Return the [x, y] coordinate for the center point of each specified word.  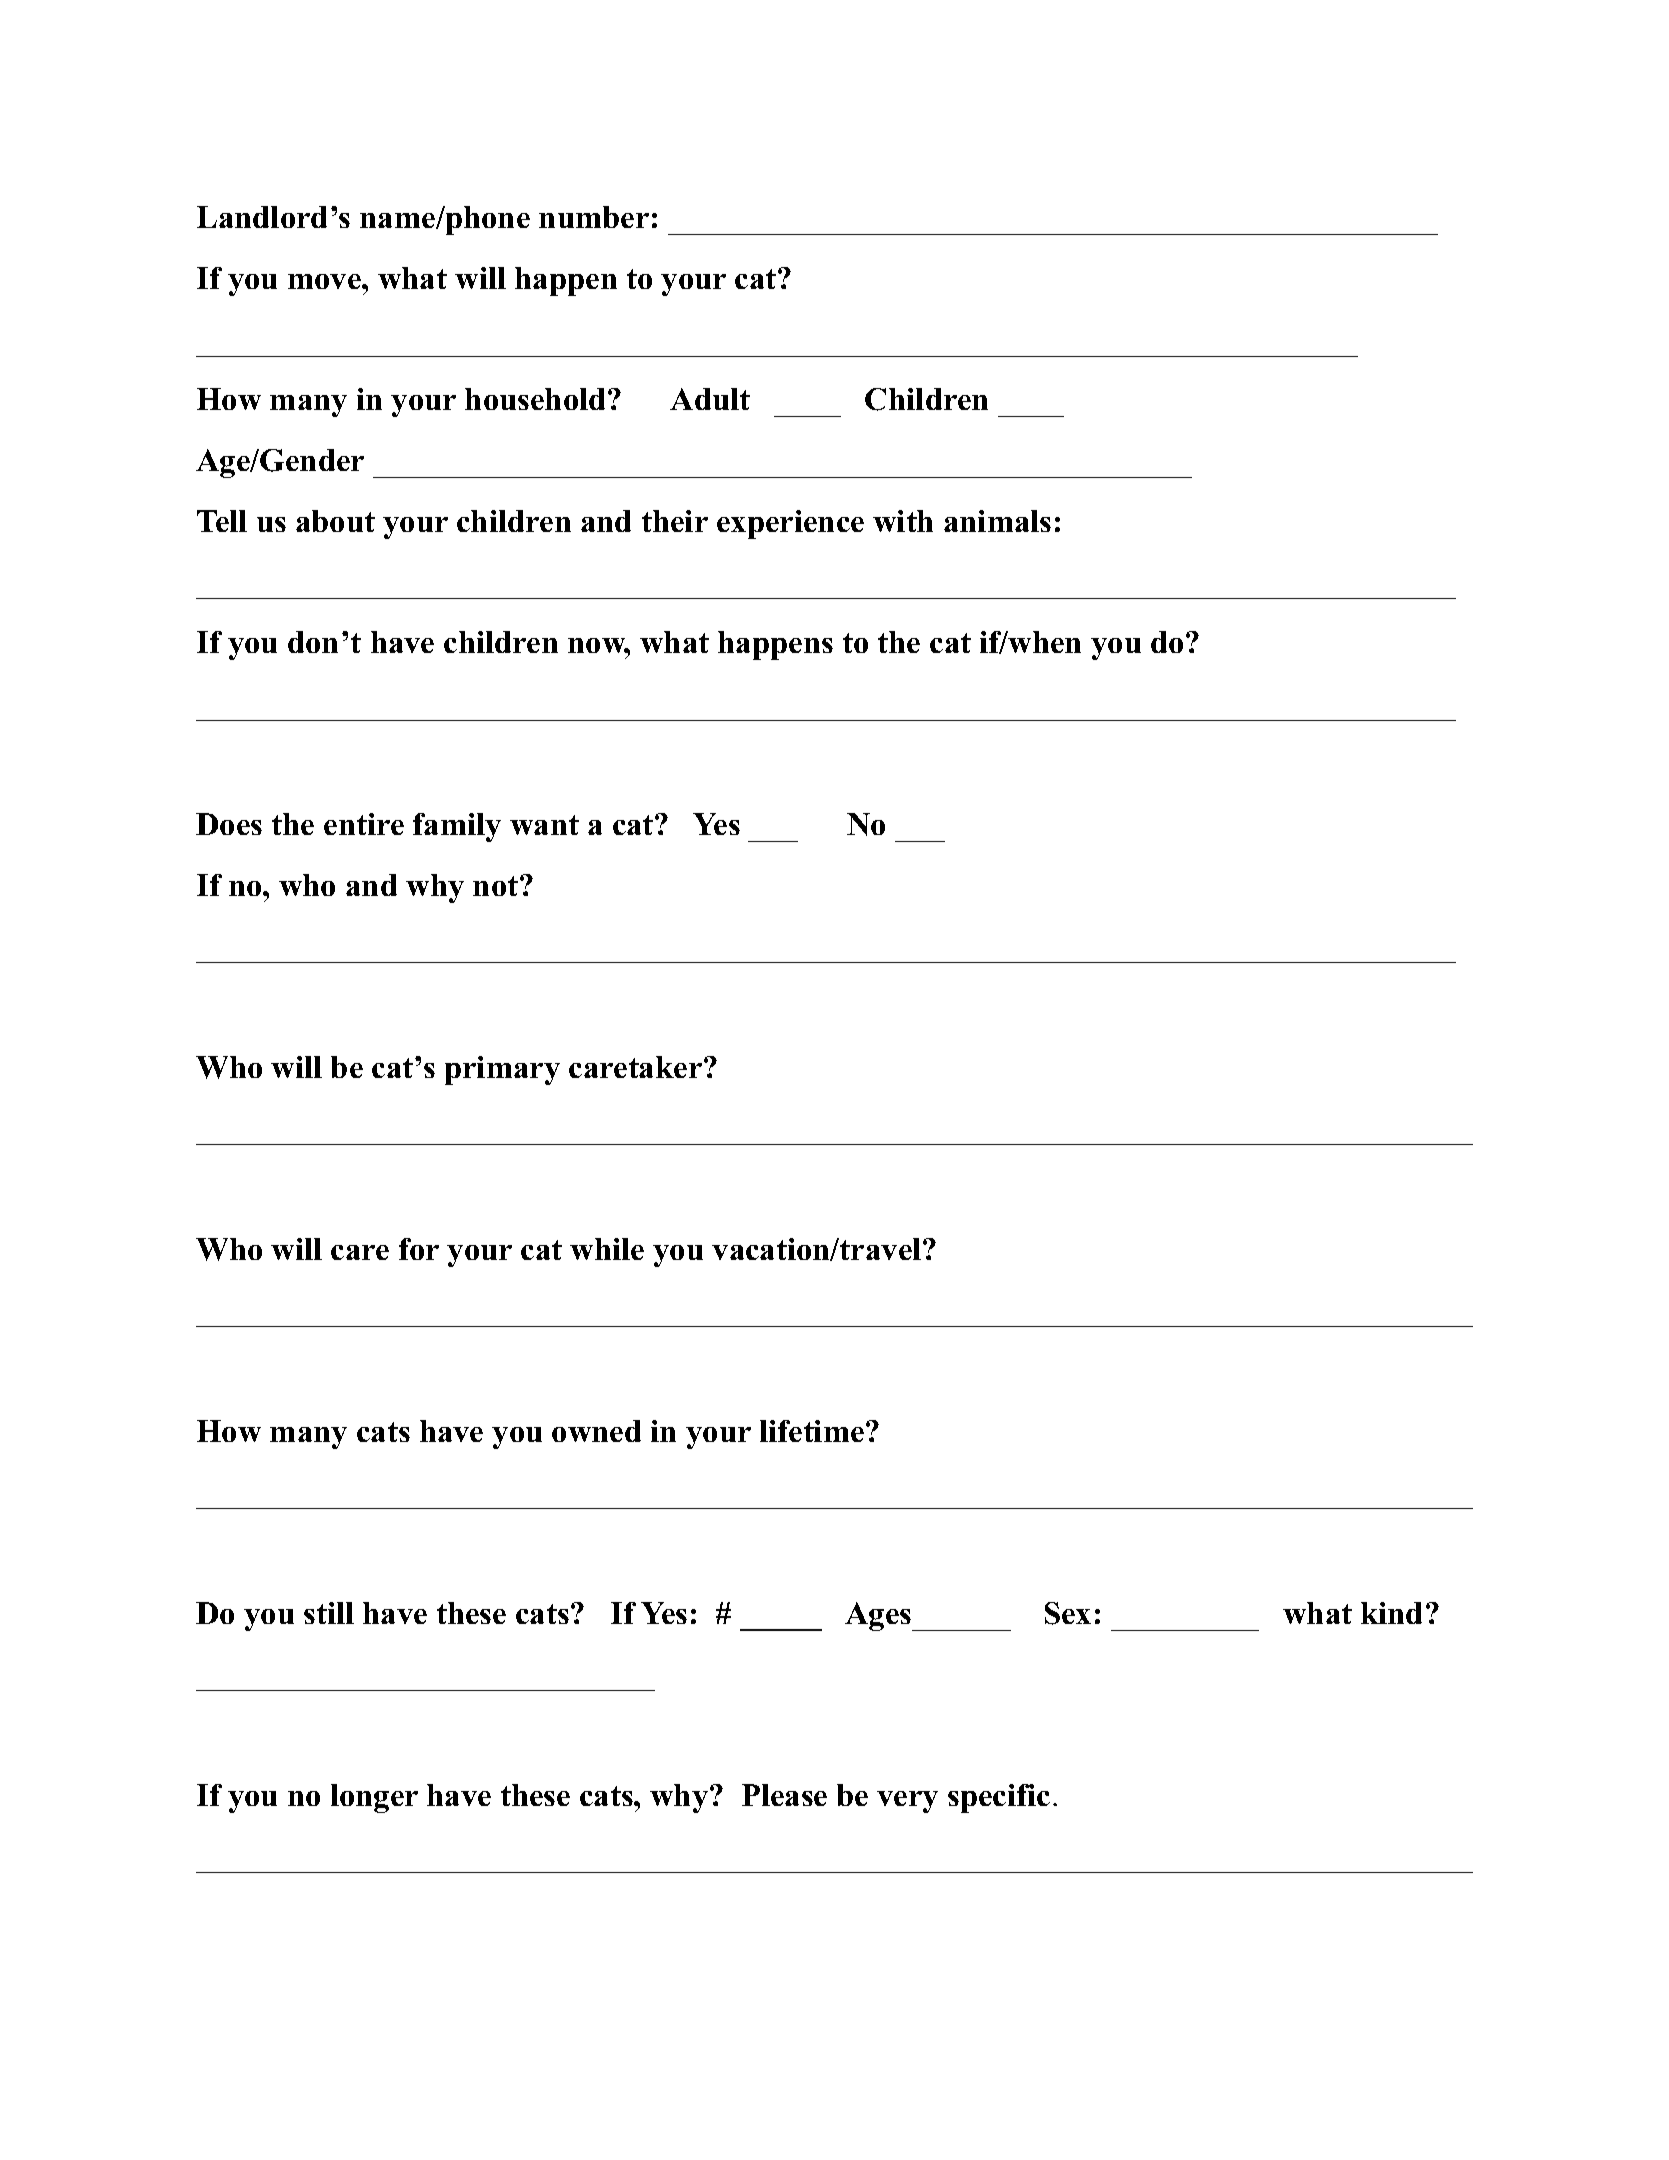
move [325, 281]
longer [374, 1798]
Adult [710, 399]
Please [784, 1795]
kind [1391, 1613]
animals [997, 521]
